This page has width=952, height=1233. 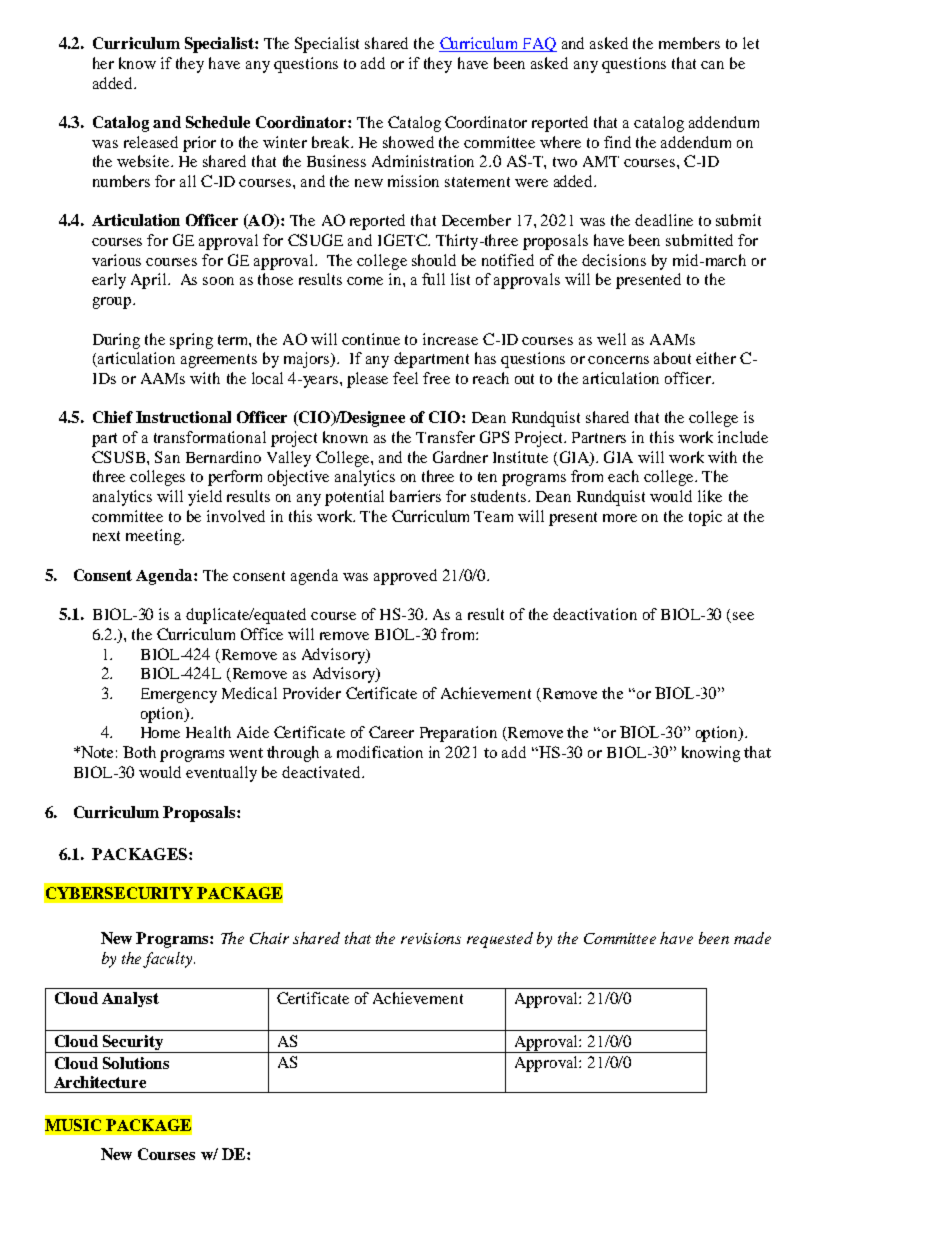 What do you see at coordinates (458, 734) in the page?
I see `Preparation` at bounding box center [458, 734].
